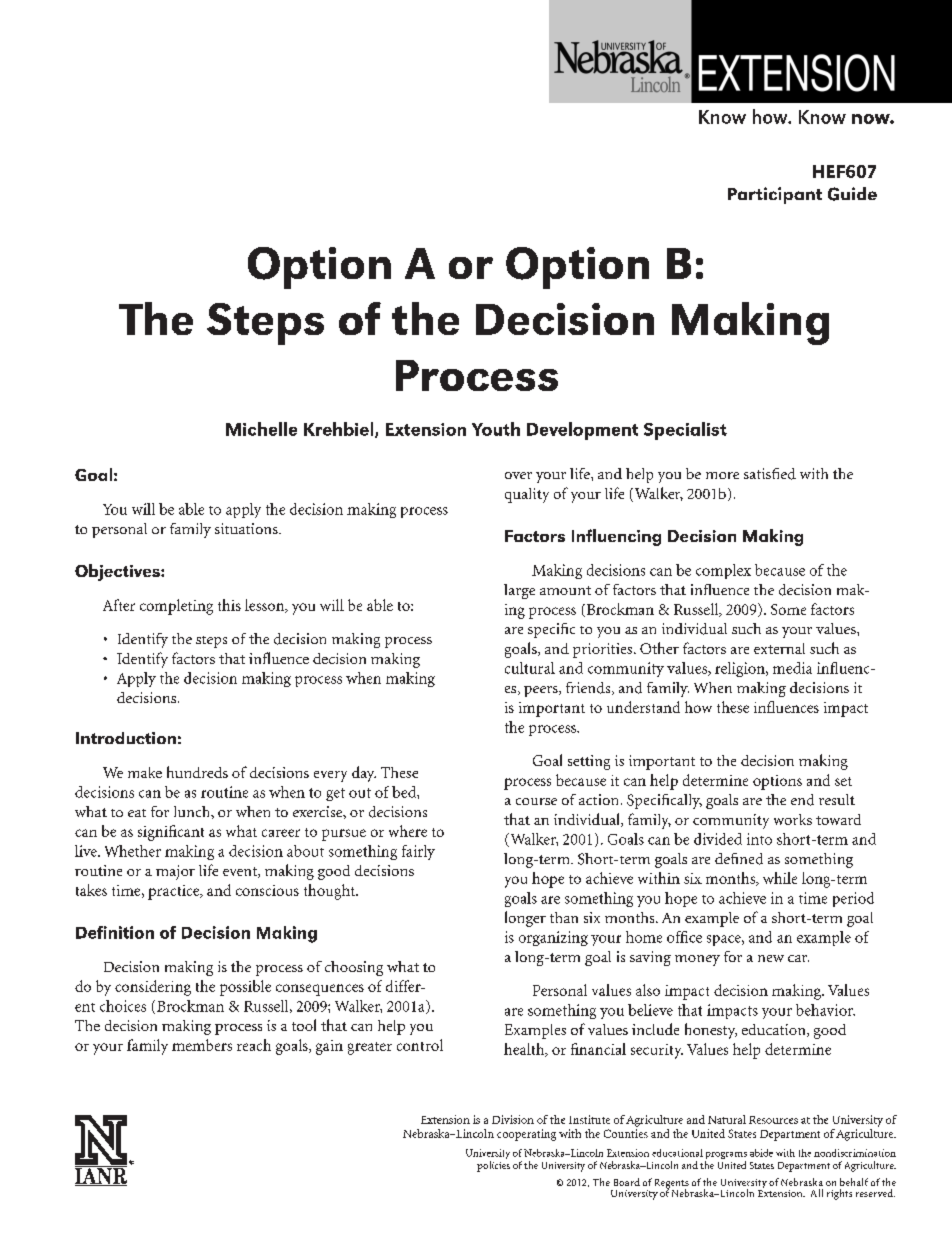  Describe the element at coordinates (126, 738) in the document. I see `Introduction` at that location.
